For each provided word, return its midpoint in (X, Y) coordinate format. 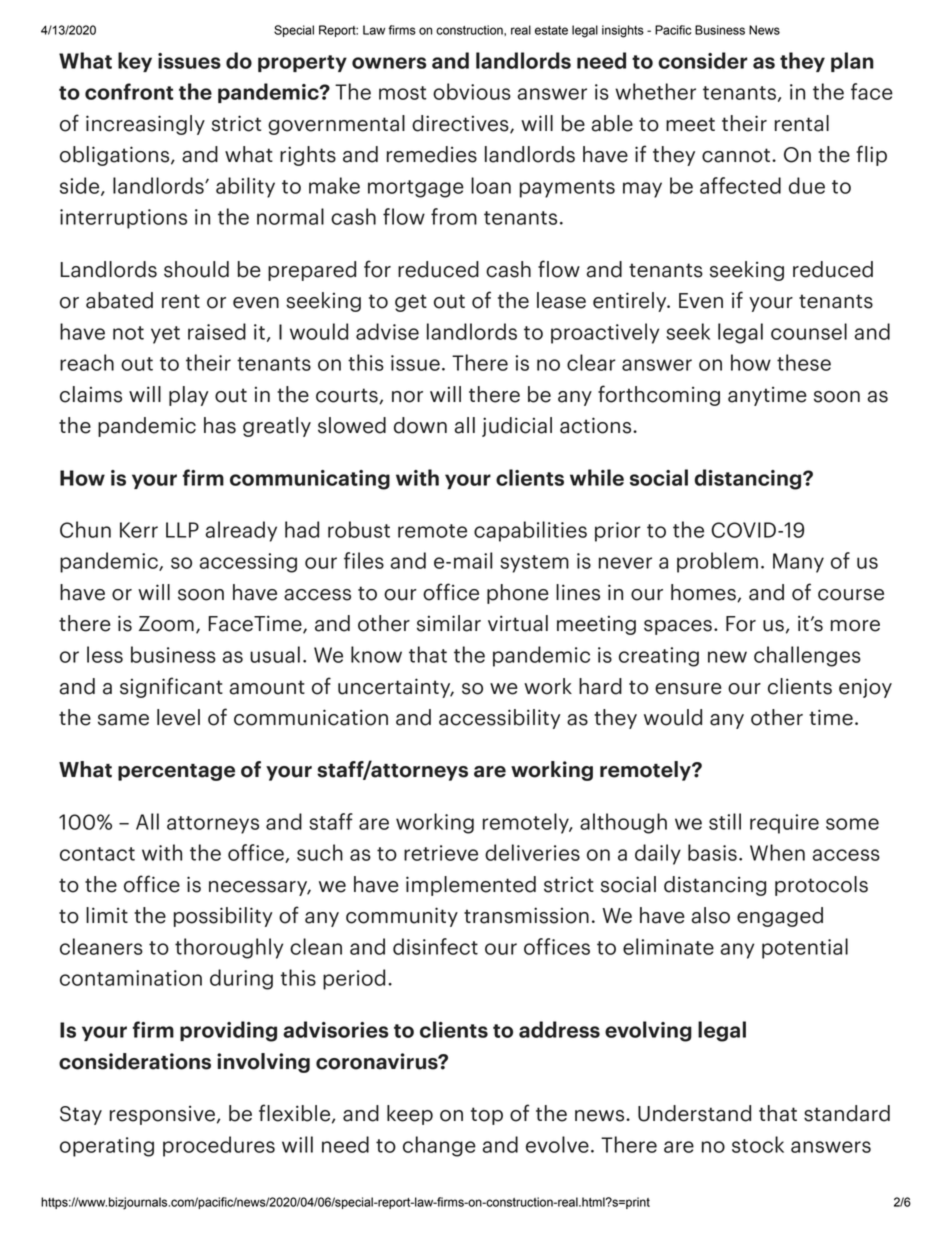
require (784, 824)
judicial (517, 427)
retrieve (441, 853)
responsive (162, 1115)
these (804, 362)
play (189, 396)
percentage (176, 772)
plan (852, 62)
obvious (472, 91)
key (135, 62)
